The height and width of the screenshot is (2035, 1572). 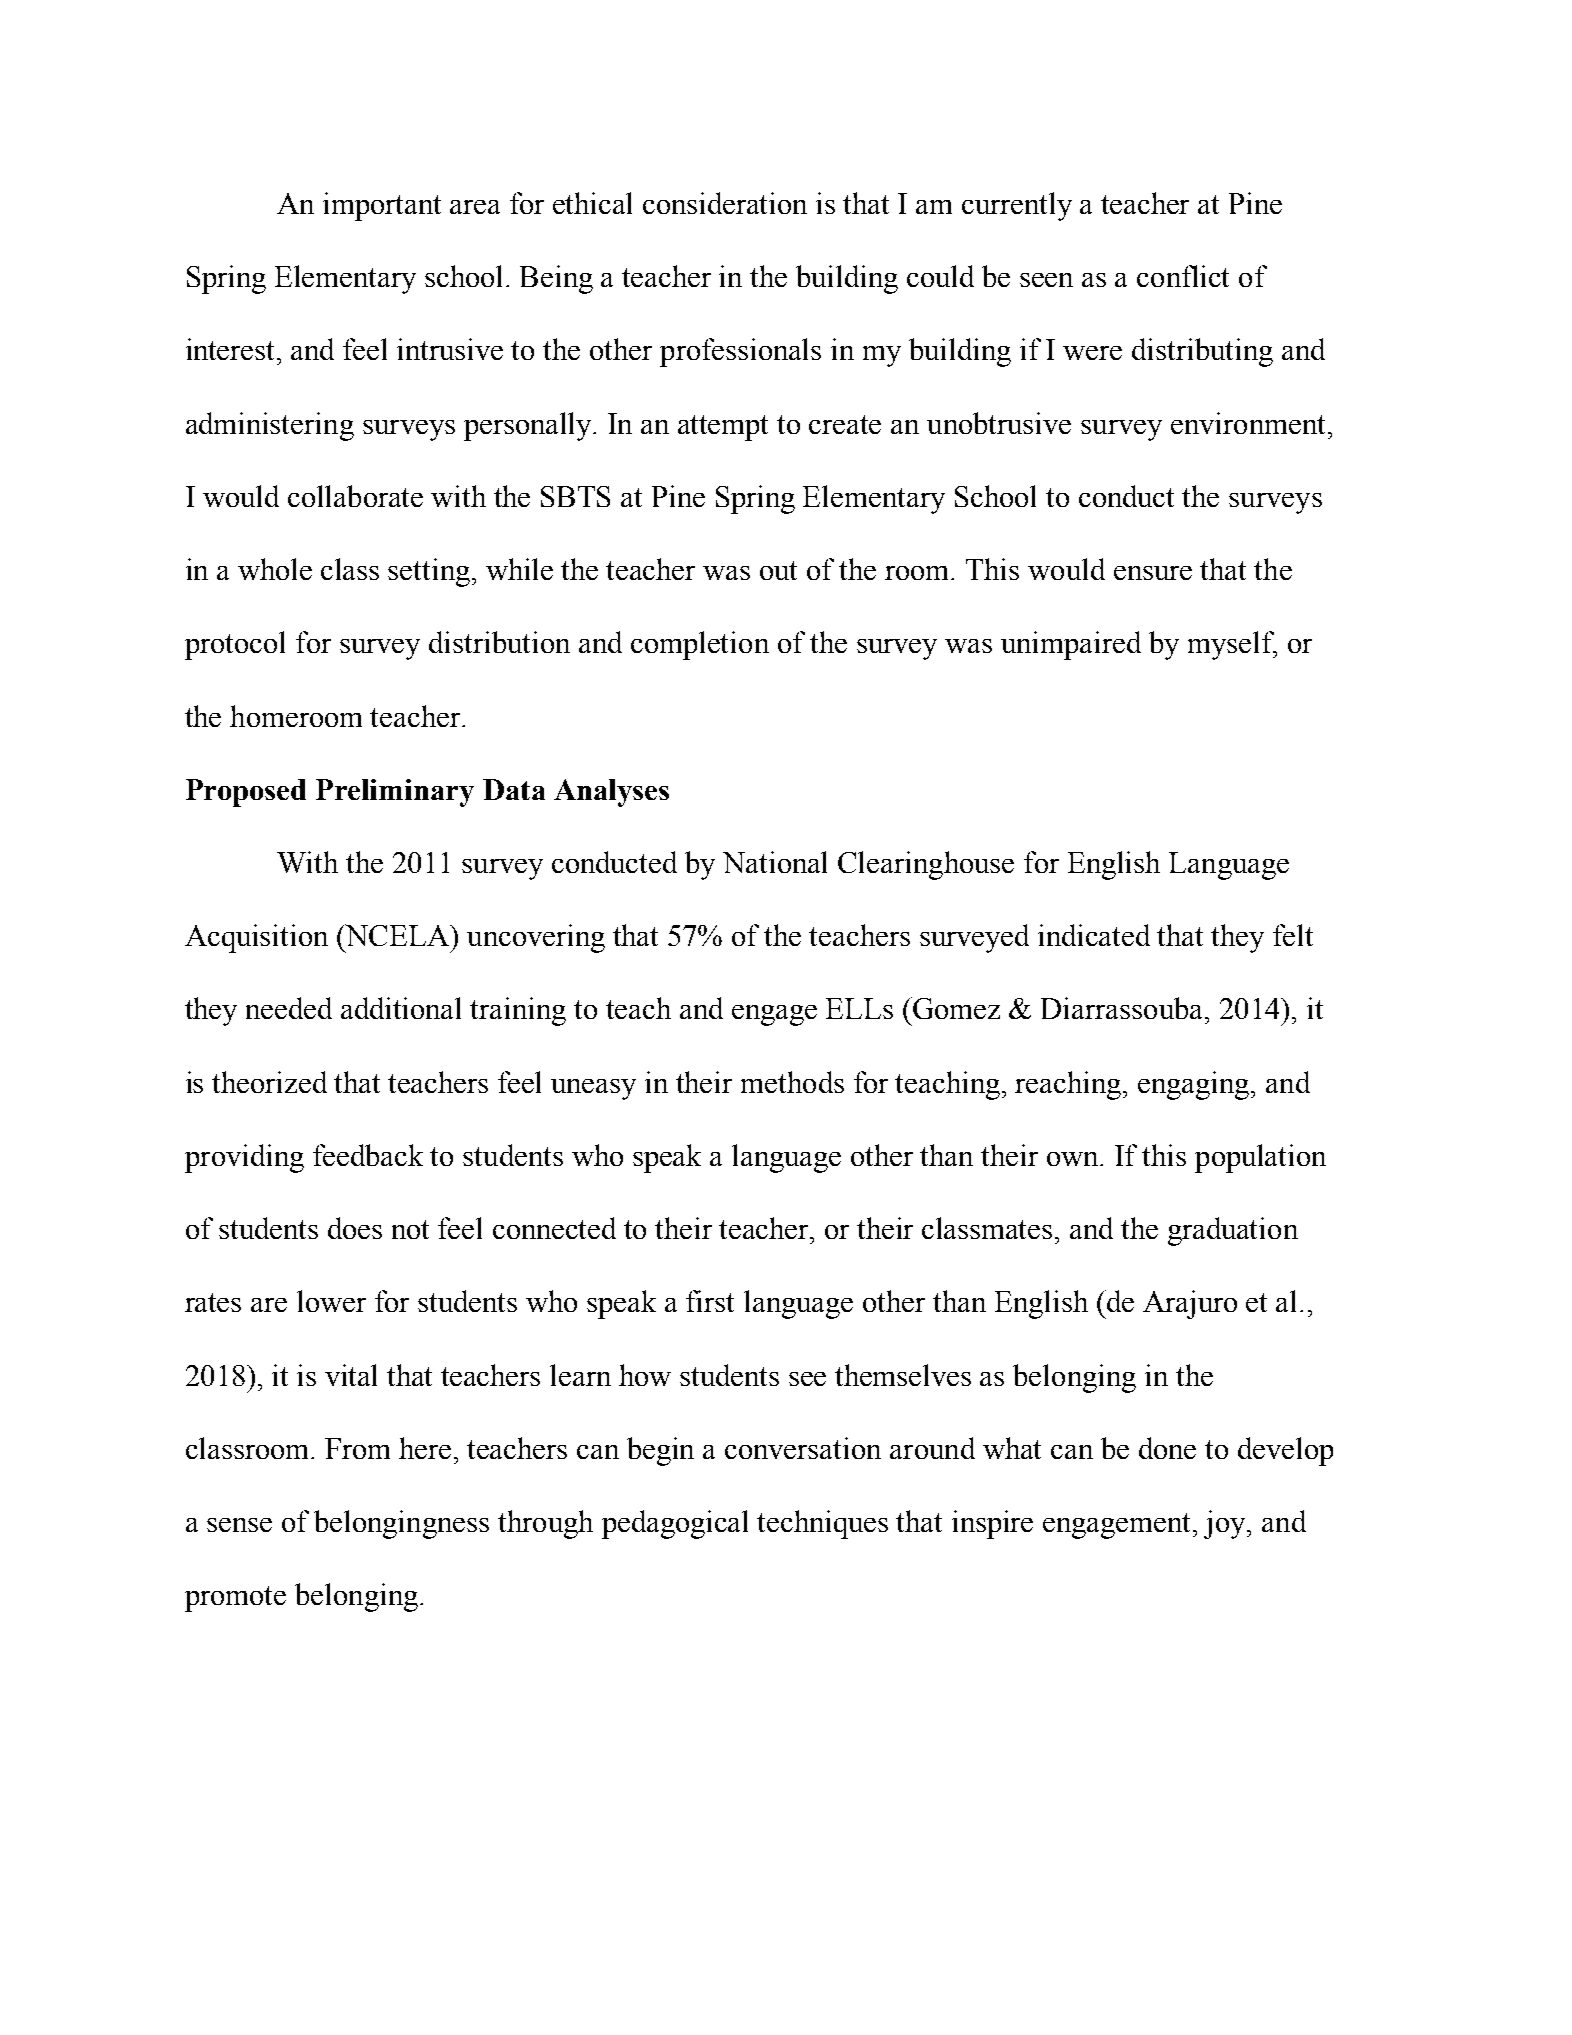 I want to click on Acquisition, so click(x=256, y=938).
